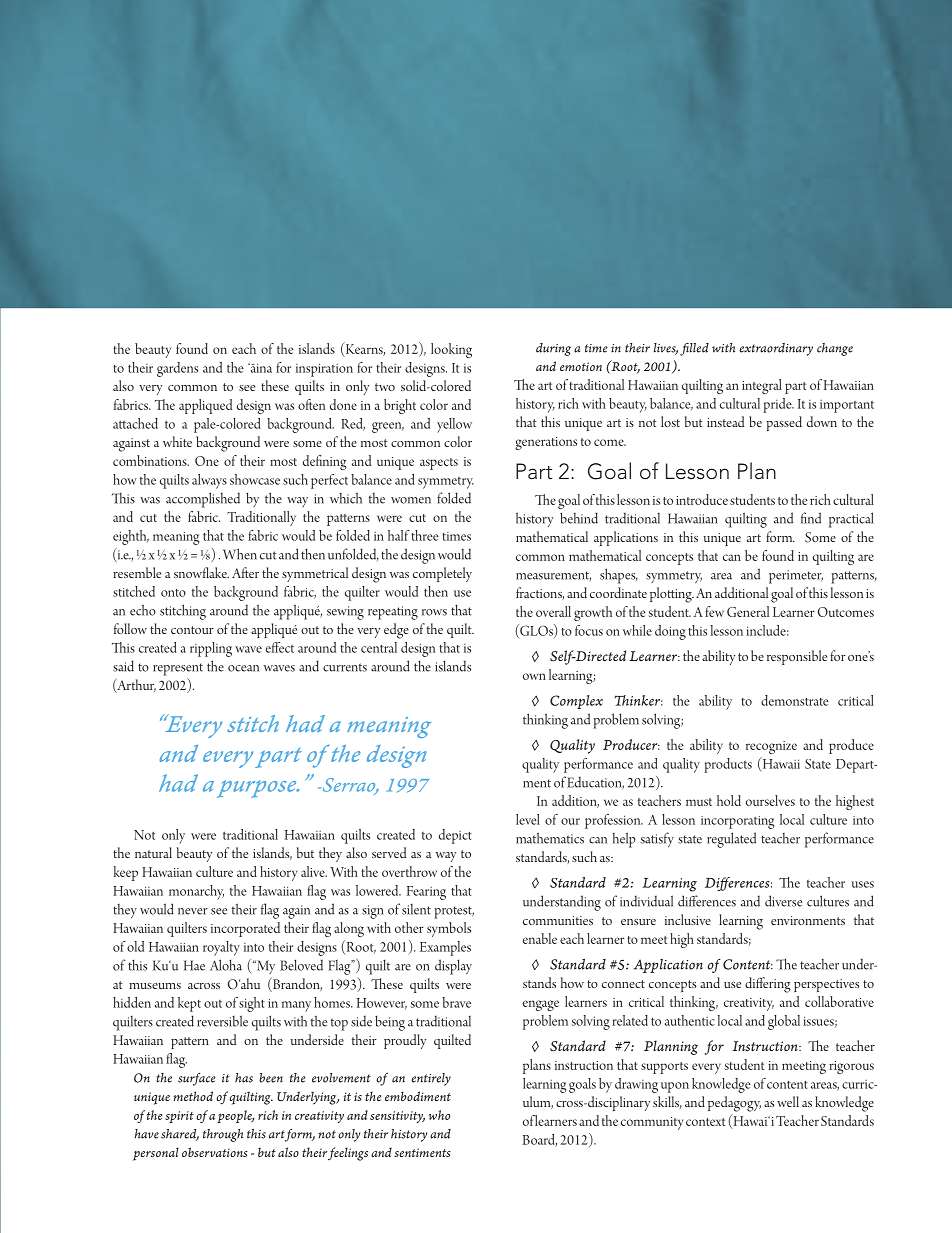 The width and height of the screenshot is (952, 1233). What do you see at coordinates (177, 369) in the screenshot?
I see `gardens` at bounding box center [177, 369].
